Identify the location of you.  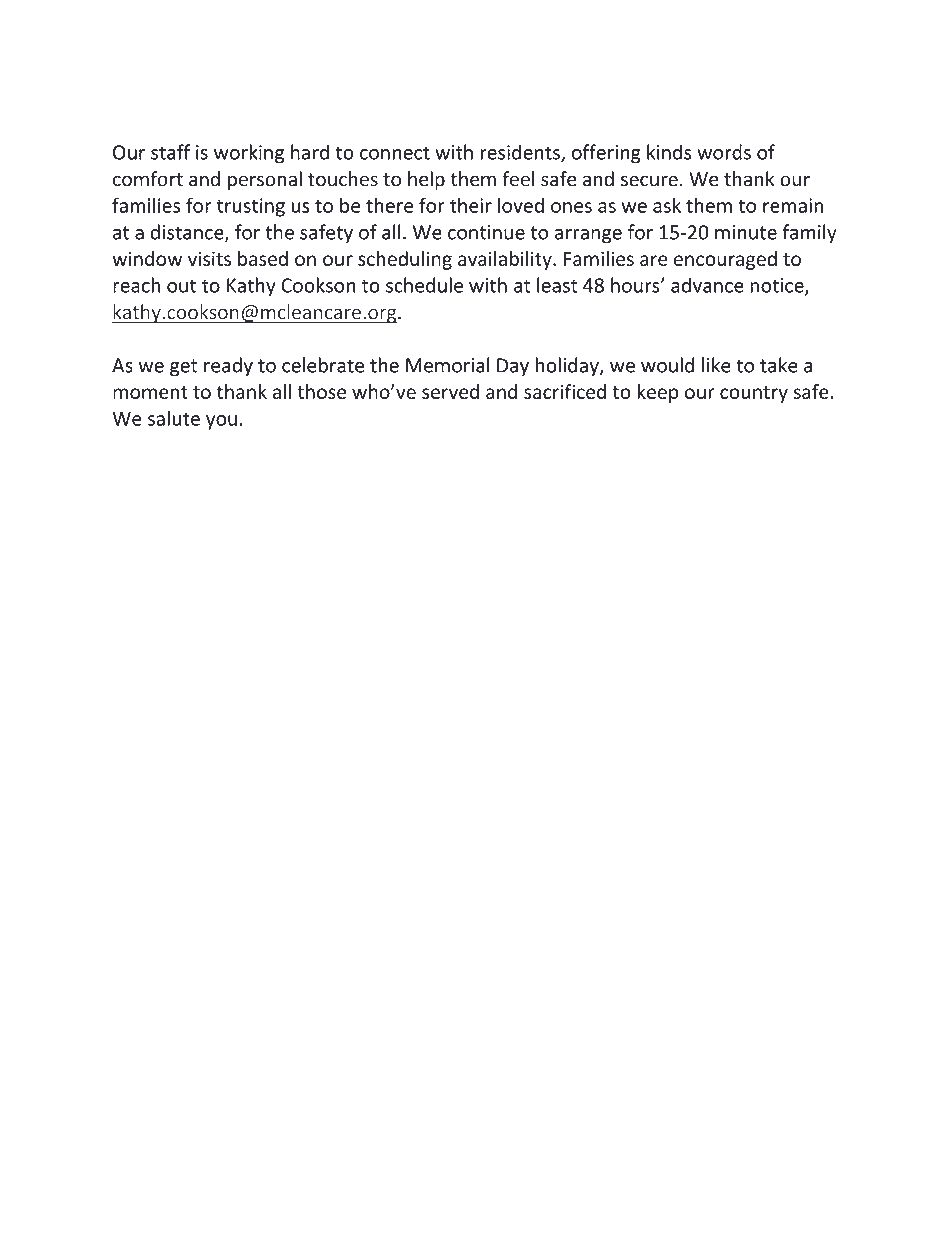
(221, 422).
